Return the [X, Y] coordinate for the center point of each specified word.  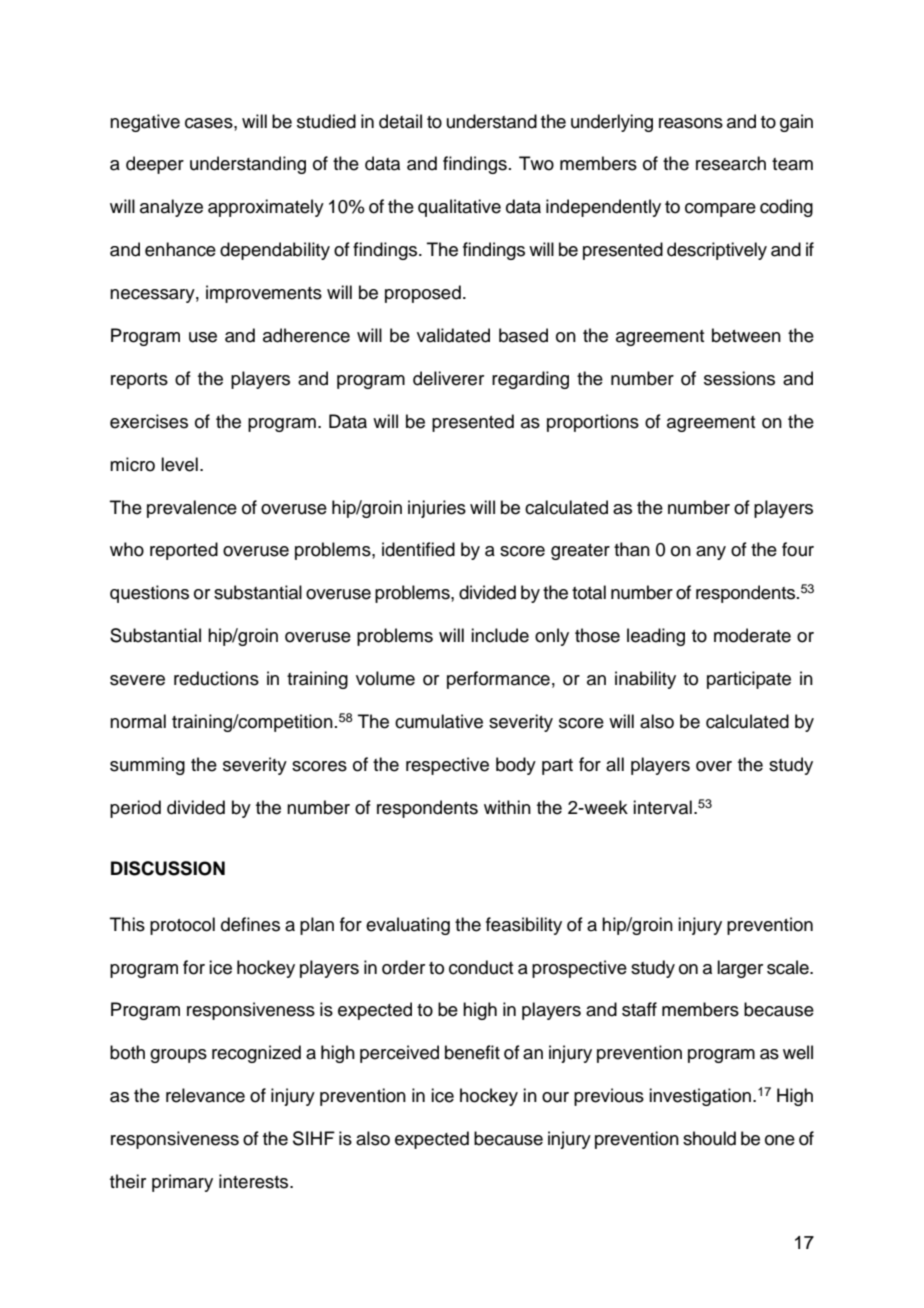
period [135, 809]
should [709, 1138]
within [507, 807]
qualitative [459, 208]
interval [662, 807]
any [711, 553]
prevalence [192, 509]
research [731, 163]
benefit [472, 1052]
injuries [437, 509]
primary [182, 1183]
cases [210, 123]
